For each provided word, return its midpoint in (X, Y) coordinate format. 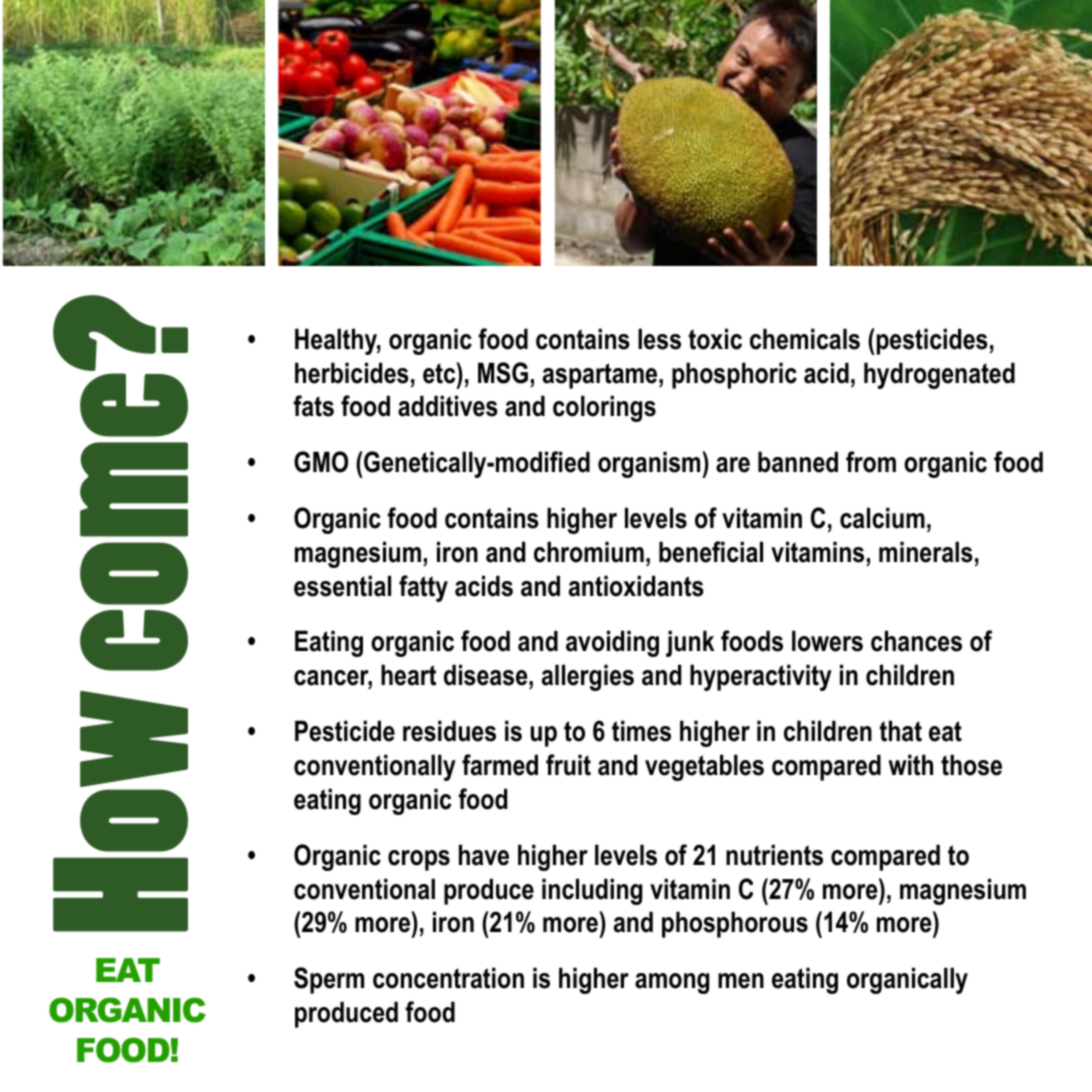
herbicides (352, 373)
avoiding (612, 643)
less (659, 339)
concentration (448, 978)
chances (916, 641)
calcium (882, 518)
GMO (321, 462)
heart (408, 675)
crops (419, 860)
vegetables (704, 767)
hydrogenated (939, 375)
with (910, 765)
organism (650, 464)
